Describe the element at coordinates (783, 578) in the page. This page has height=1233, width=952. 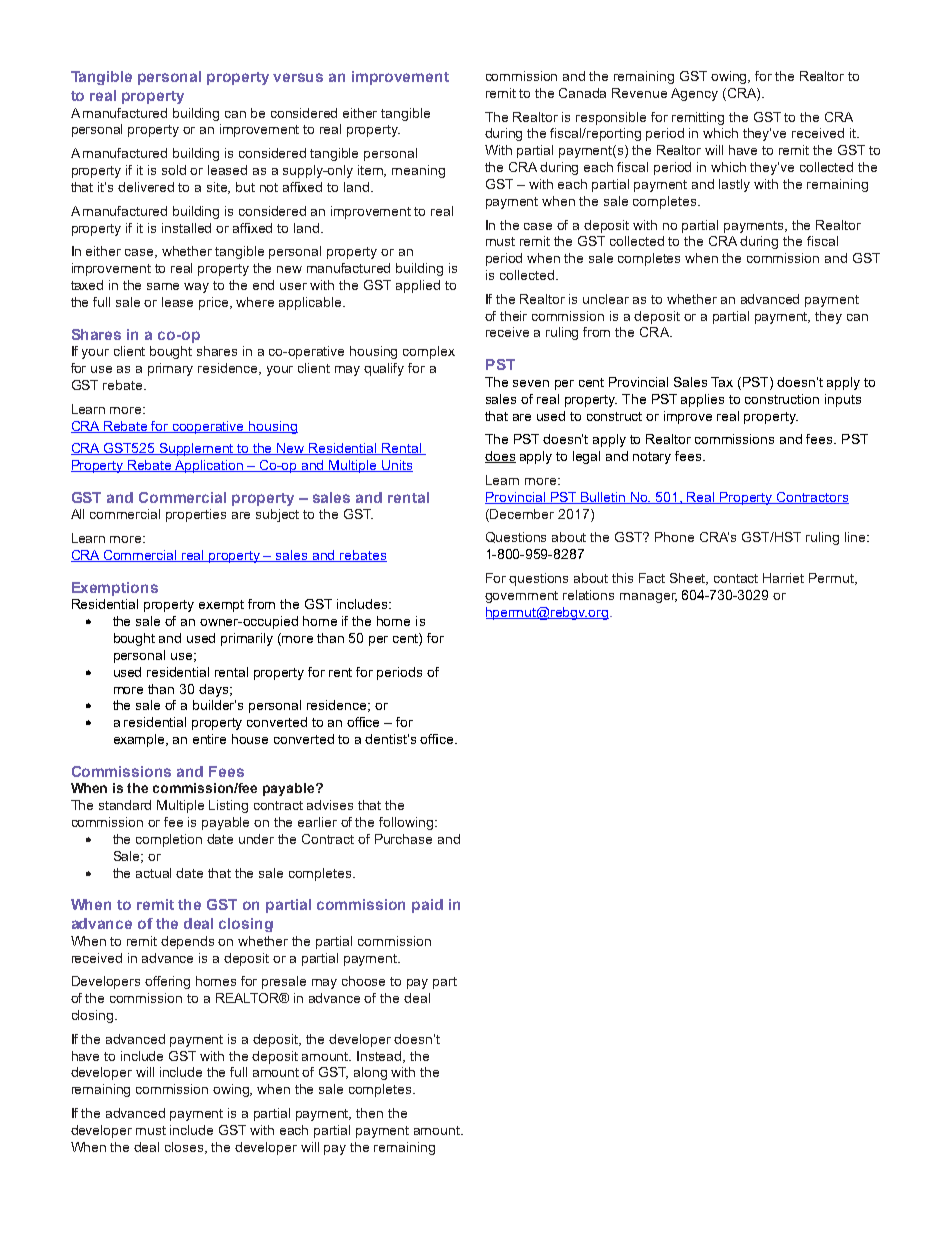
I see `Harriet` at that location.
